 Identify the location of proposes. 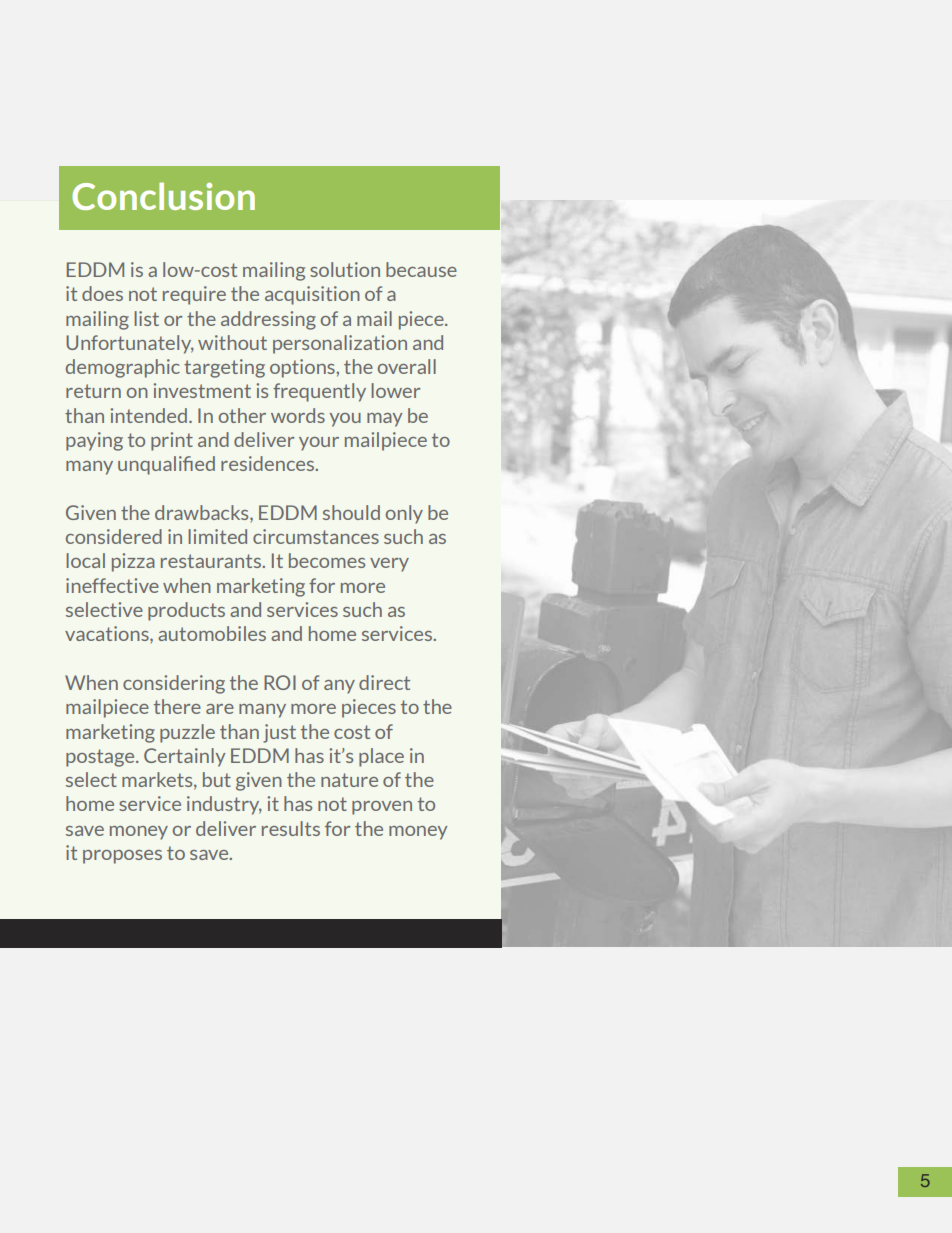
(122, 857).
